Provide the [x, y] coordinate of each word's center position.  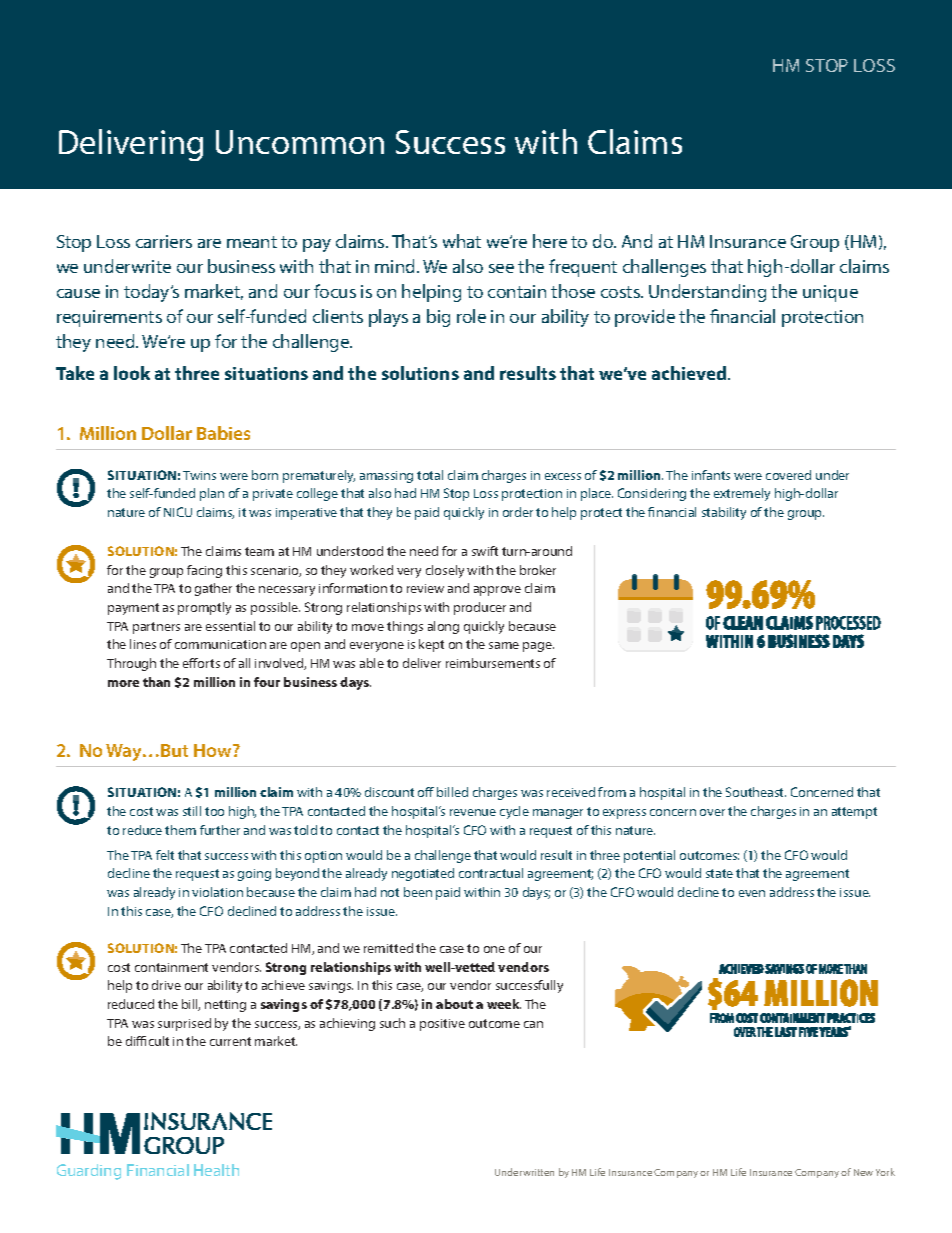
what [462, 241]
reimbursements [493, 663]
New [863, 1172]
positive [442, 1025]
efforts [201, 663]
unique [830, 293]
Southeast [756, 792]
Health [216, 1170]
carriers [164, 241]
